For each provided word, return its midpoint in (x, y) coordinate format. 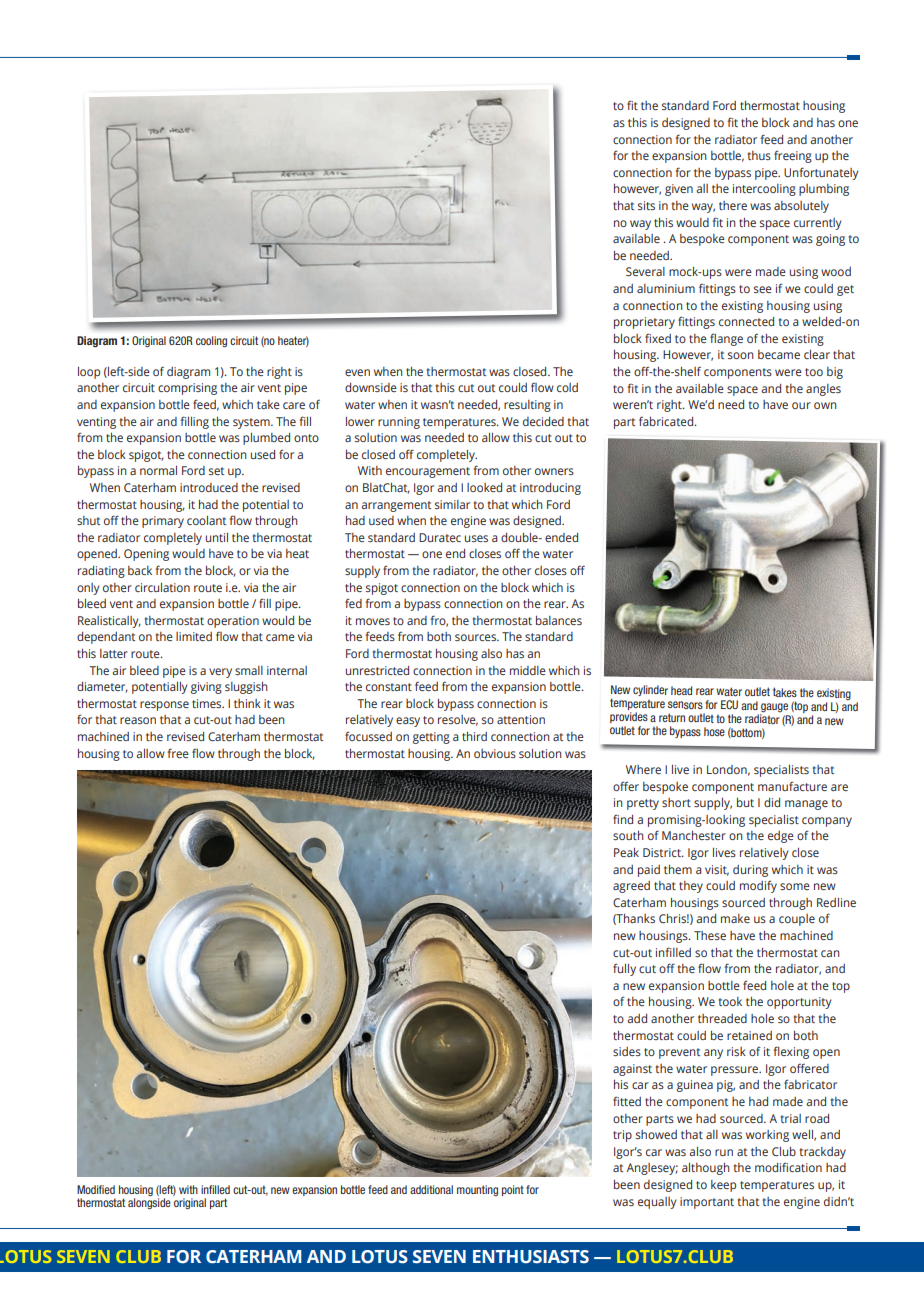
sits (646, 205)
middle (528, 670)
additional (431, 1189)
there (733, 205)
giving (206, 688)
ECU (729, 705)
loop (89, 373)
